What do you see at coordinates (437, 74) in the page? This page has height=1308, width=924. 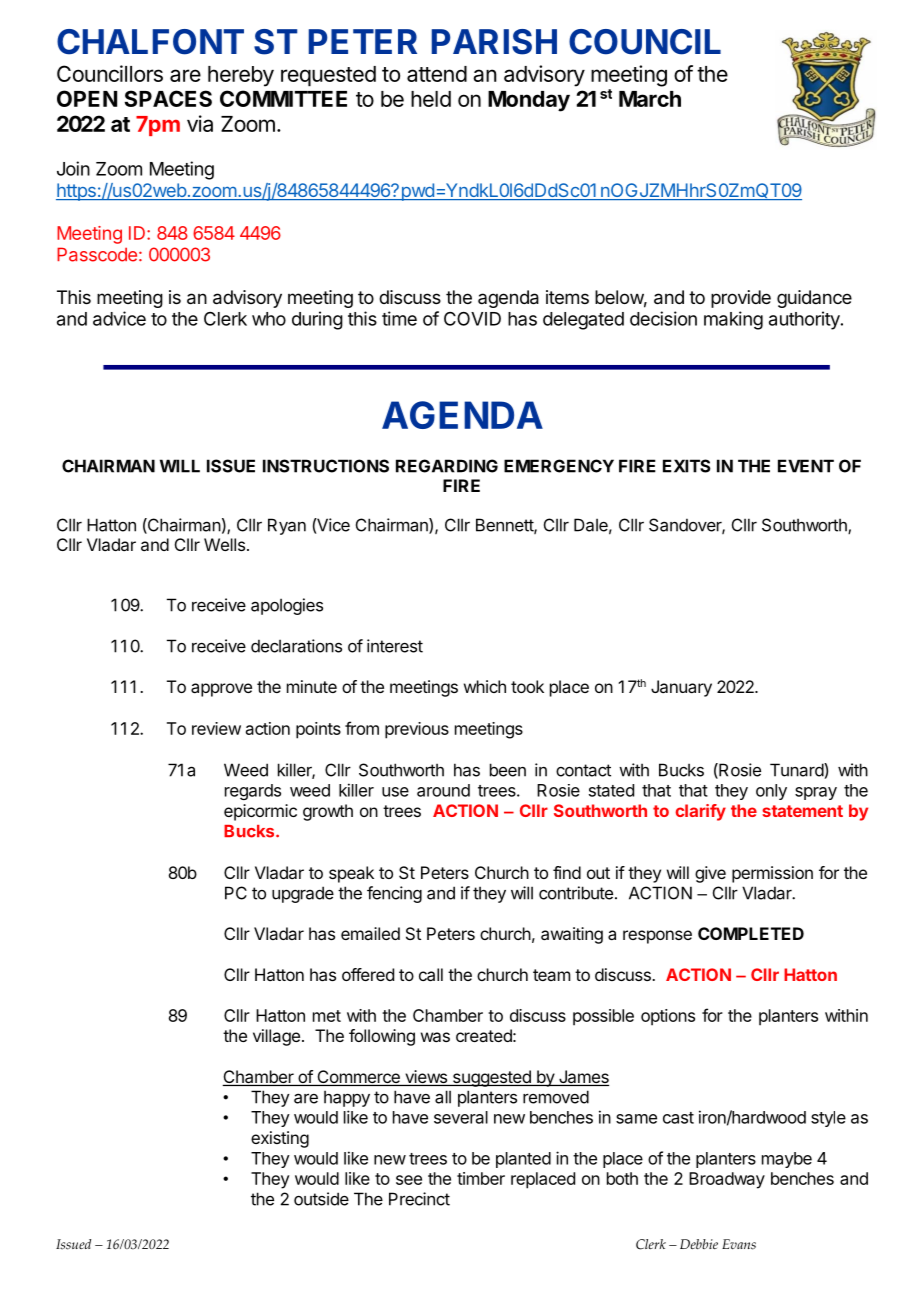 I see `attend` at bounding box center [437, 74].
